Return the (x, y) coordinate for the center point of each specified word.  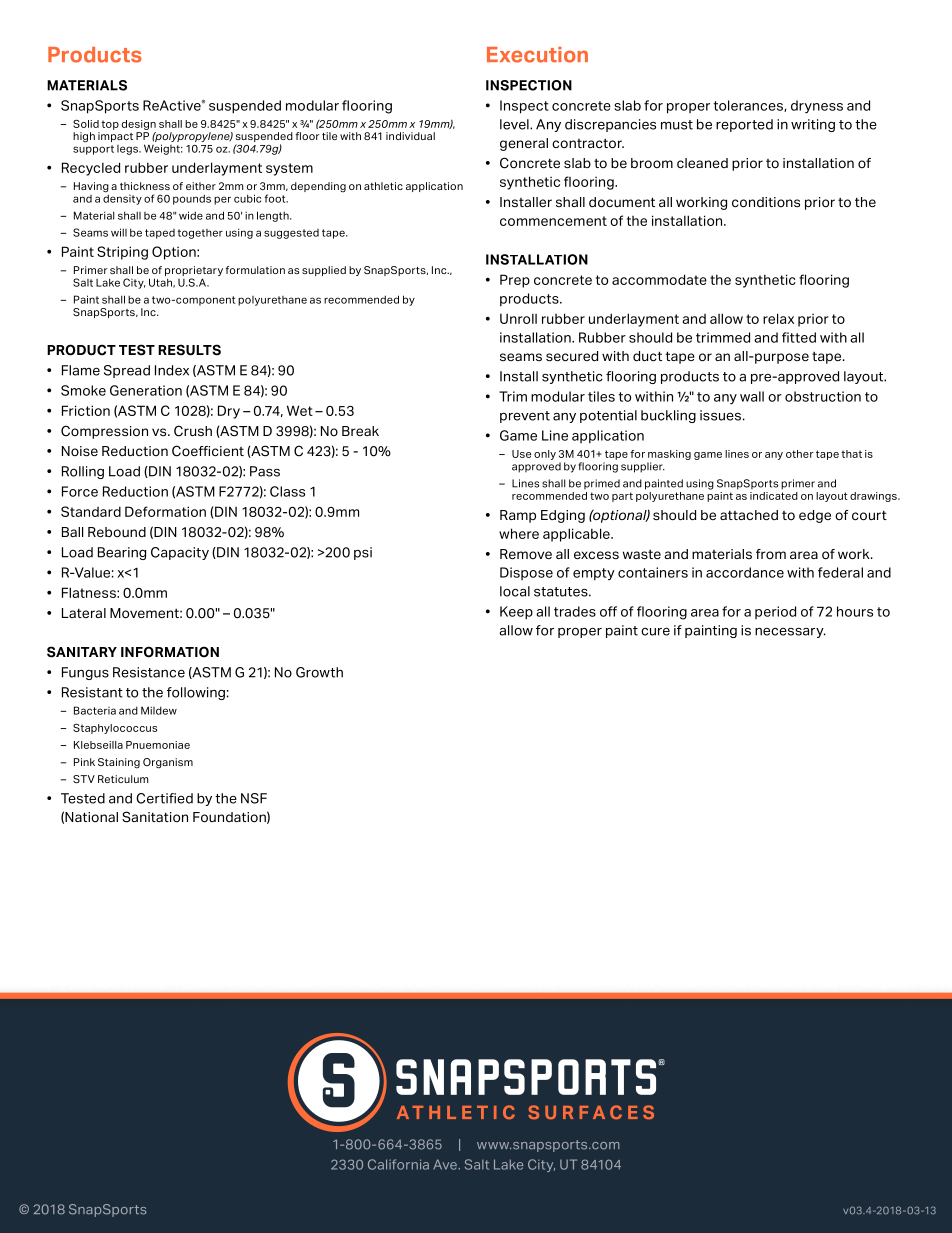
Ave (445, 1164)
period (775, 612)
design (139, 125)
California (398, 1164)
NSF (254, 798)
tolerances (749, 106)
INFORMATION (170, 652)
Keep (516, 613)
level (515, 124)
